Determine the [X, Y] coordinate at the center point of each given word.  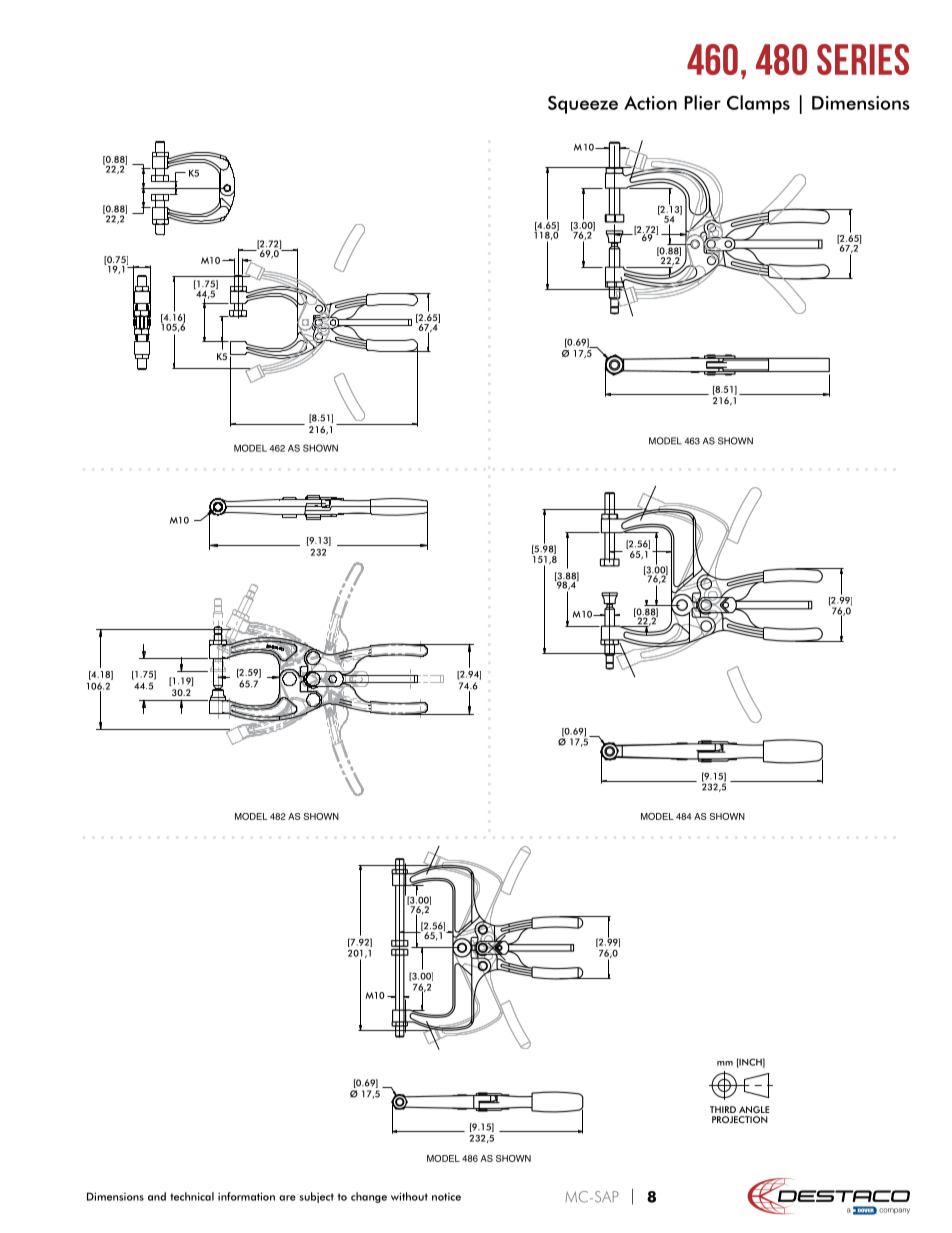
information [246, 1196]
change [369, 1197]
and [157, 1196]
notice [446, 1196]
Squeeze [583, 105]
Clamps [758, 104]
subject [316, 1197]
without [409, 1196]
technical [192, 1196]
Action [650, 103]
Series [863, 59]
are [287, 1198]
